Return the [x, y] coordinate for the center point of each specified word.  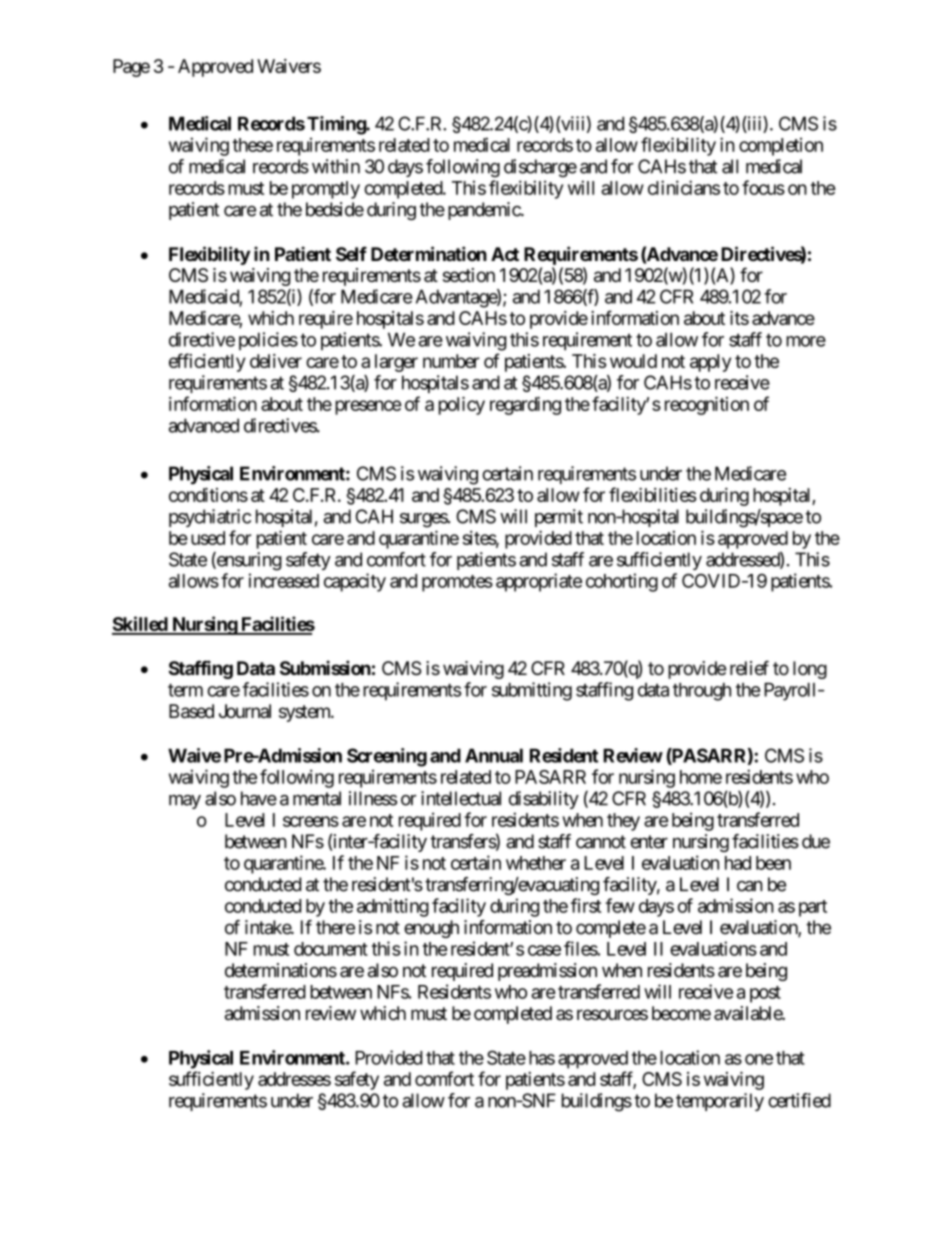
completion [781, 146]
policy [462, 406]
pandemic [485, 211]
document [331, 949]
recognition [707, 406]
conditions [208, 495]
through [702, 692]
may [185, 802]
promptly [326, 190]
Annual [494, 755]
